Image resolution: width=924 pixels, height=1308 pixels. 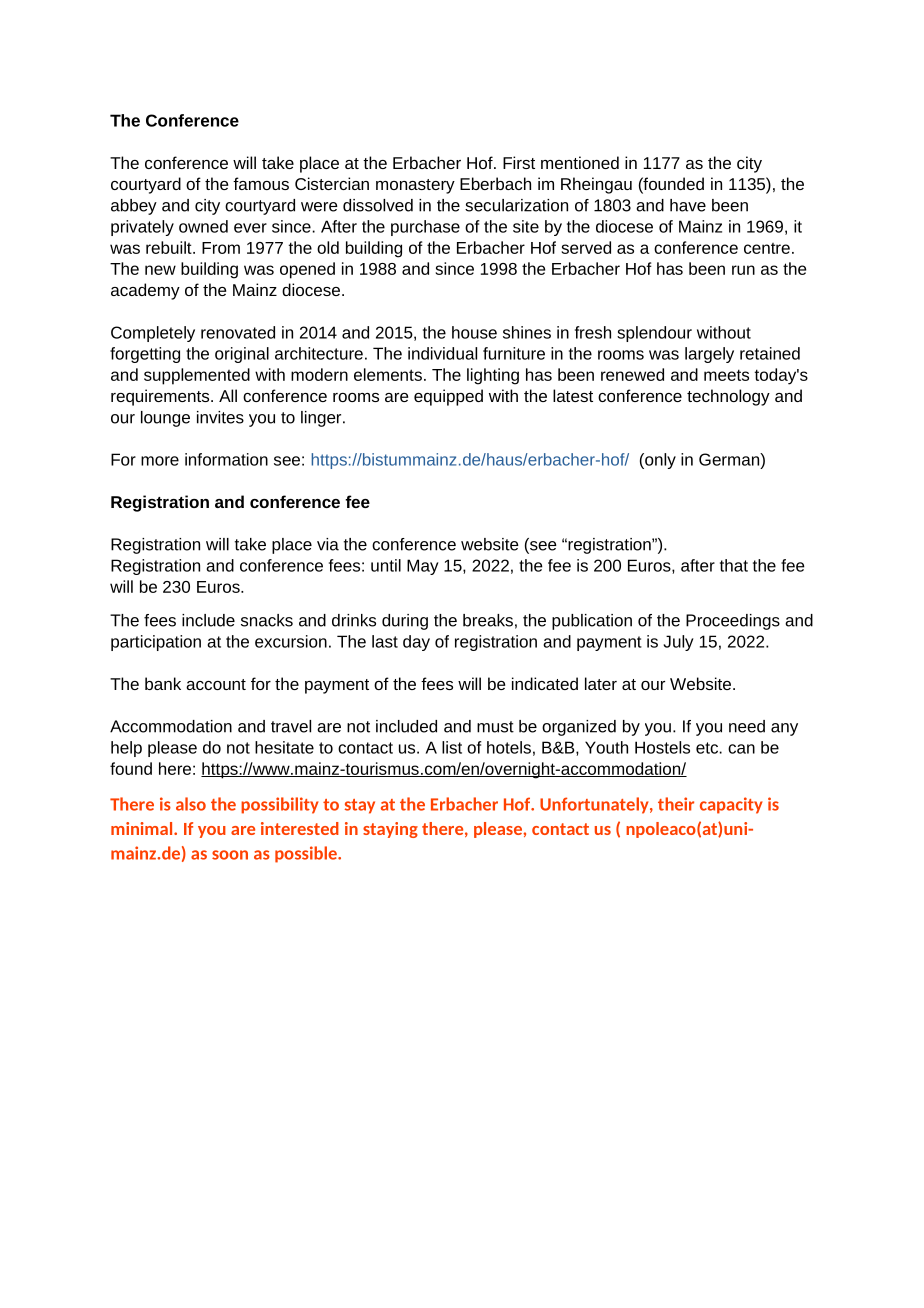 What do you see at coordinates (728, 397) in the page?
I see `technology` at bounding box center [728, 397].
